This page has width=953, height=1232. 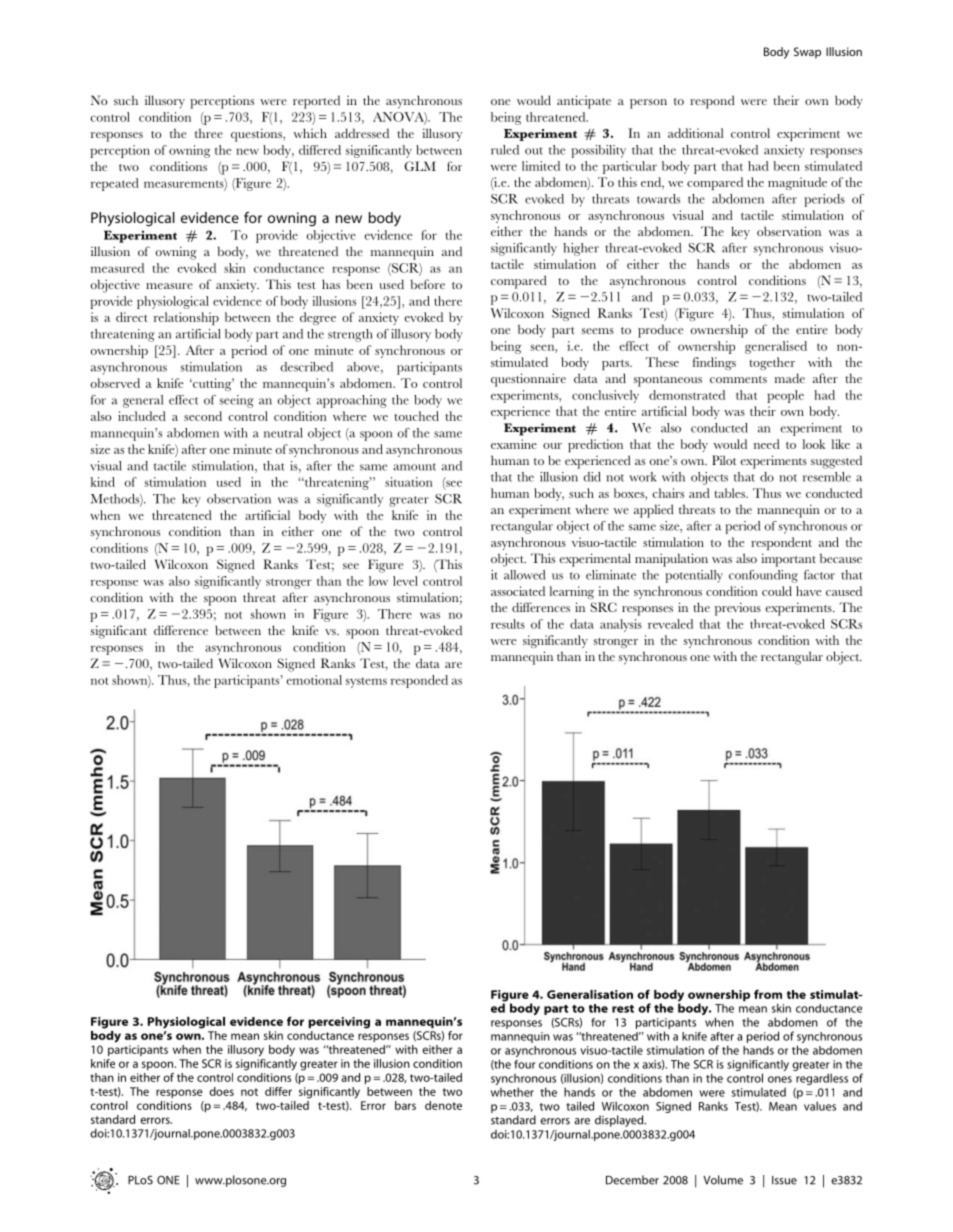 What do you see at coordinates (738, 609) in the page?
I see `previous` at bounding box center [738, 609].
